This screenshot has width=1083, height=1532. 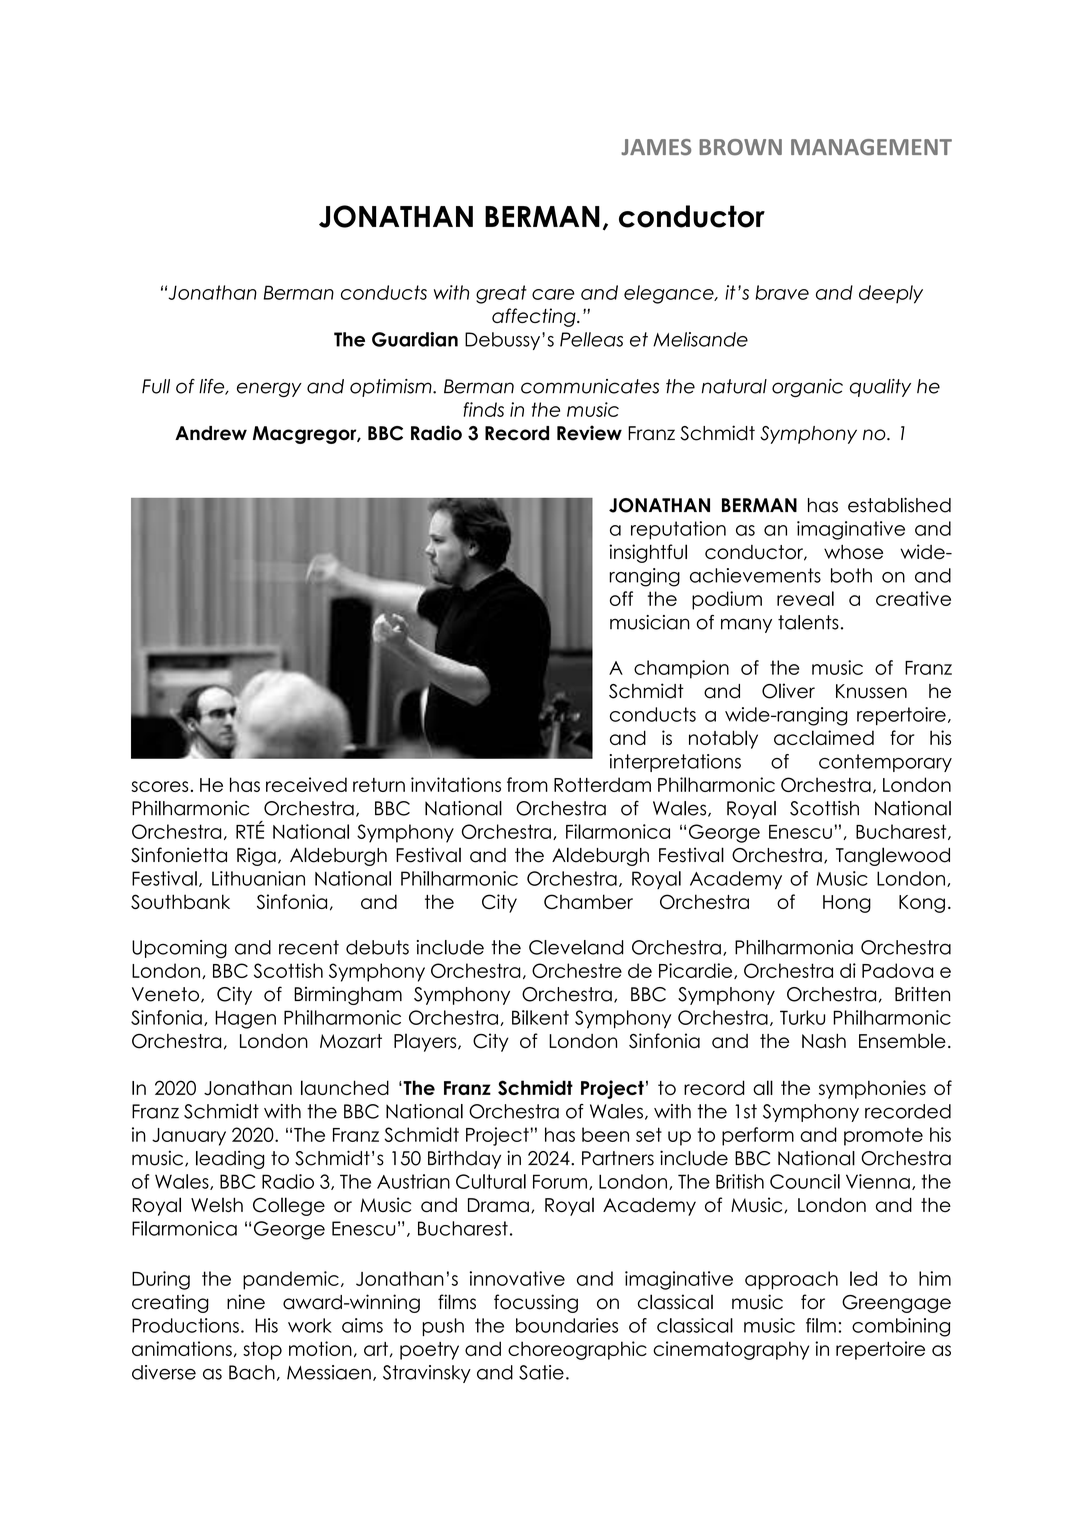 What do you see at coordinates (871, 147) in the screenshot?
I see `MANAGEMENT` at bounding box center [871, 147].
